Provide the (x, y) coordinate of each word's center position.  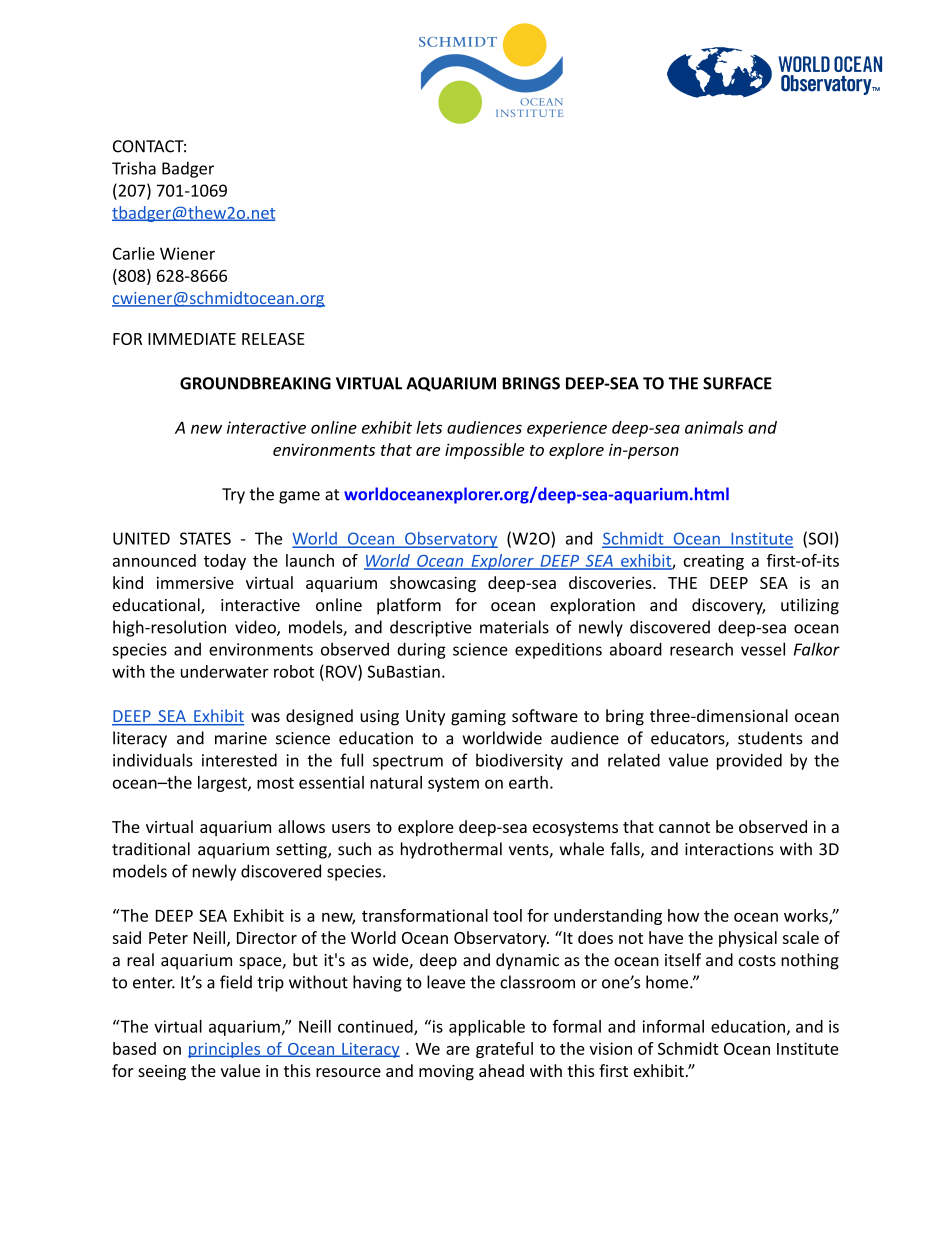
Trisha (134, 168)
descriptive (431, 628)
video (256, 628)
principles (225, 1050)
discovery (728, 606)
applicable (487, 1028)
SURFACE (737, 383)
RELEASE (273, 339)
